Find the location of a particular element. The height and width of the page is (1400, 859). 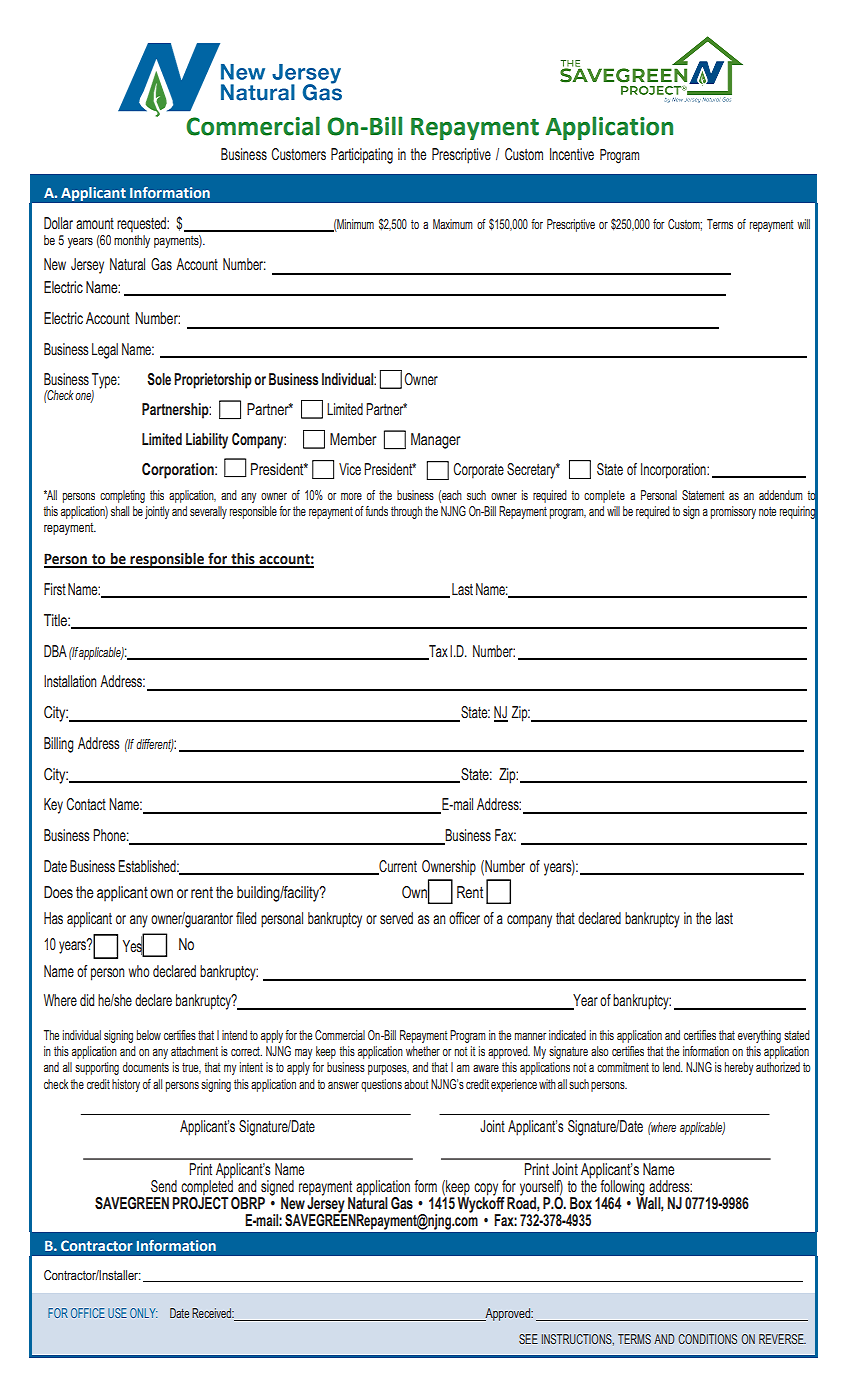

Incentive is located at coordinates (572, 154).
